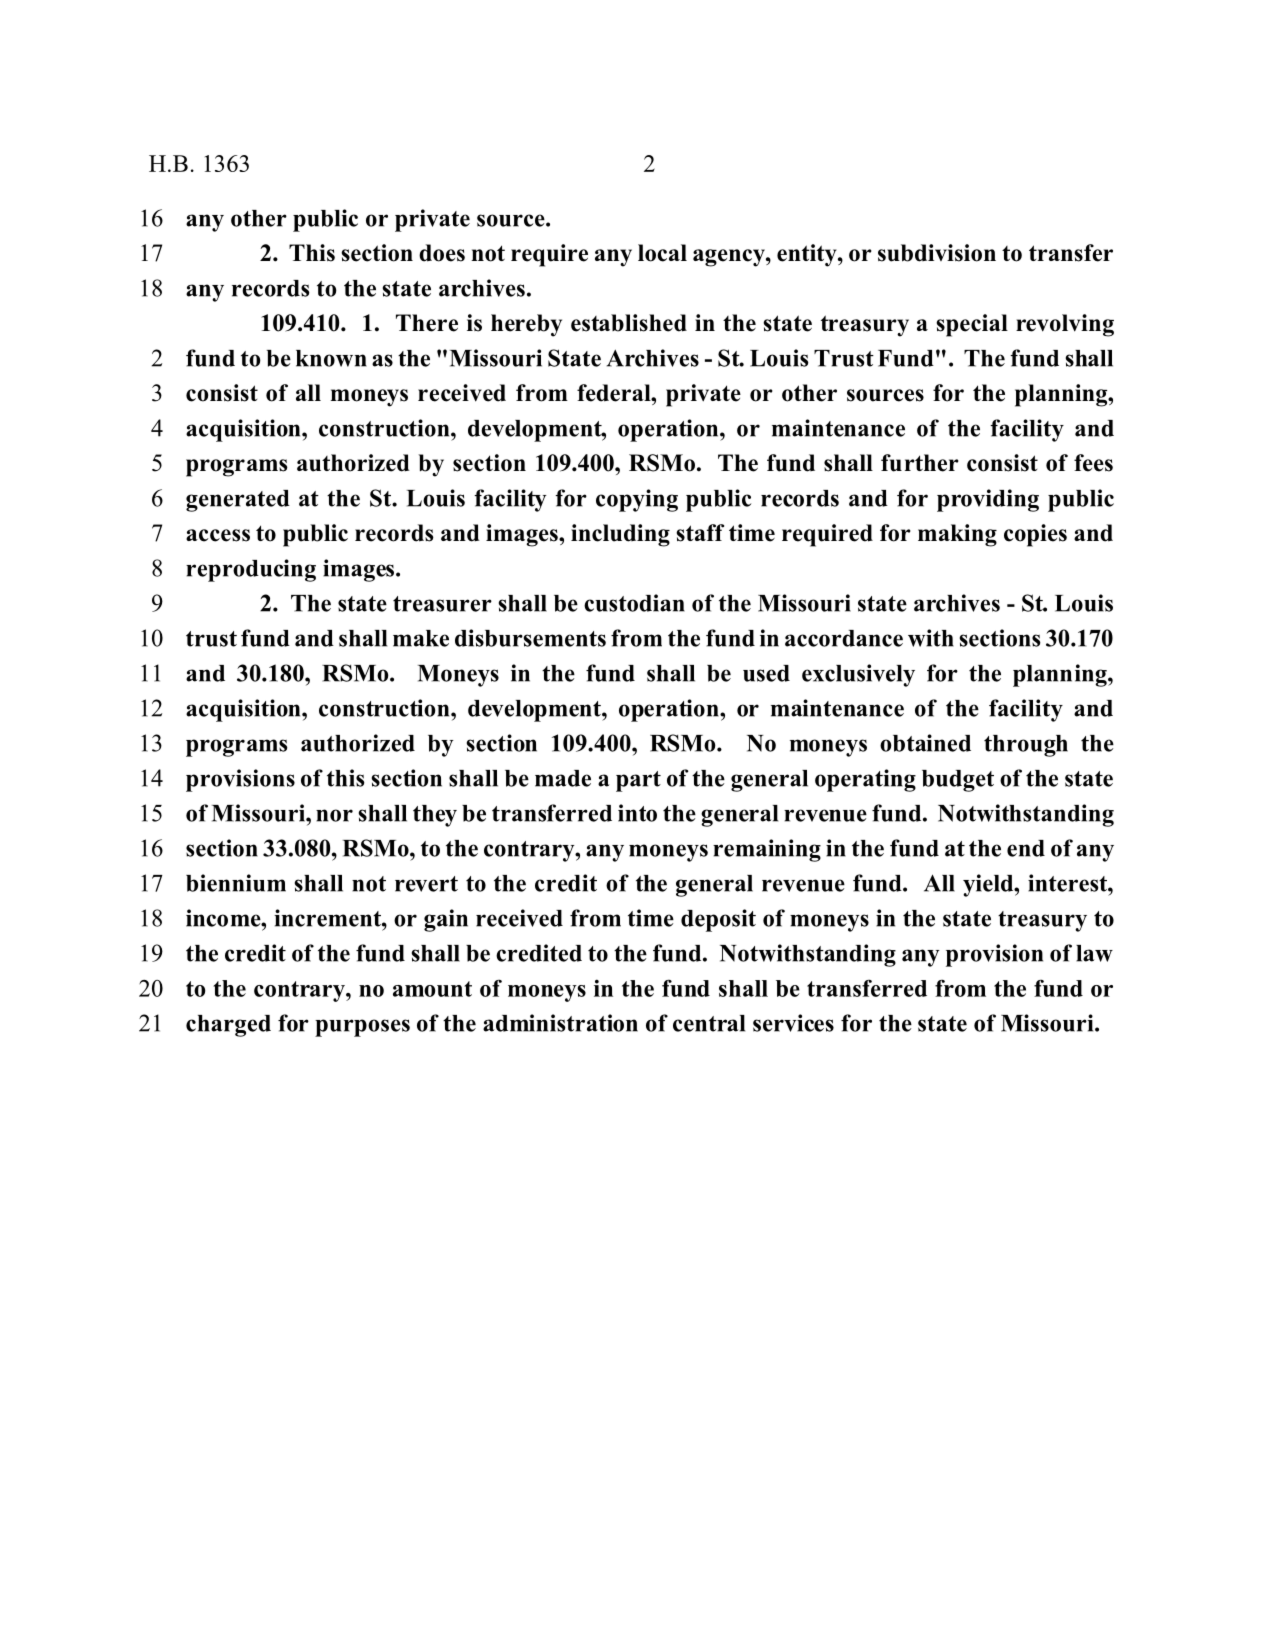  Describe the element at coordinates (238, 501) in the screenshot. I see `generated` at that location.
